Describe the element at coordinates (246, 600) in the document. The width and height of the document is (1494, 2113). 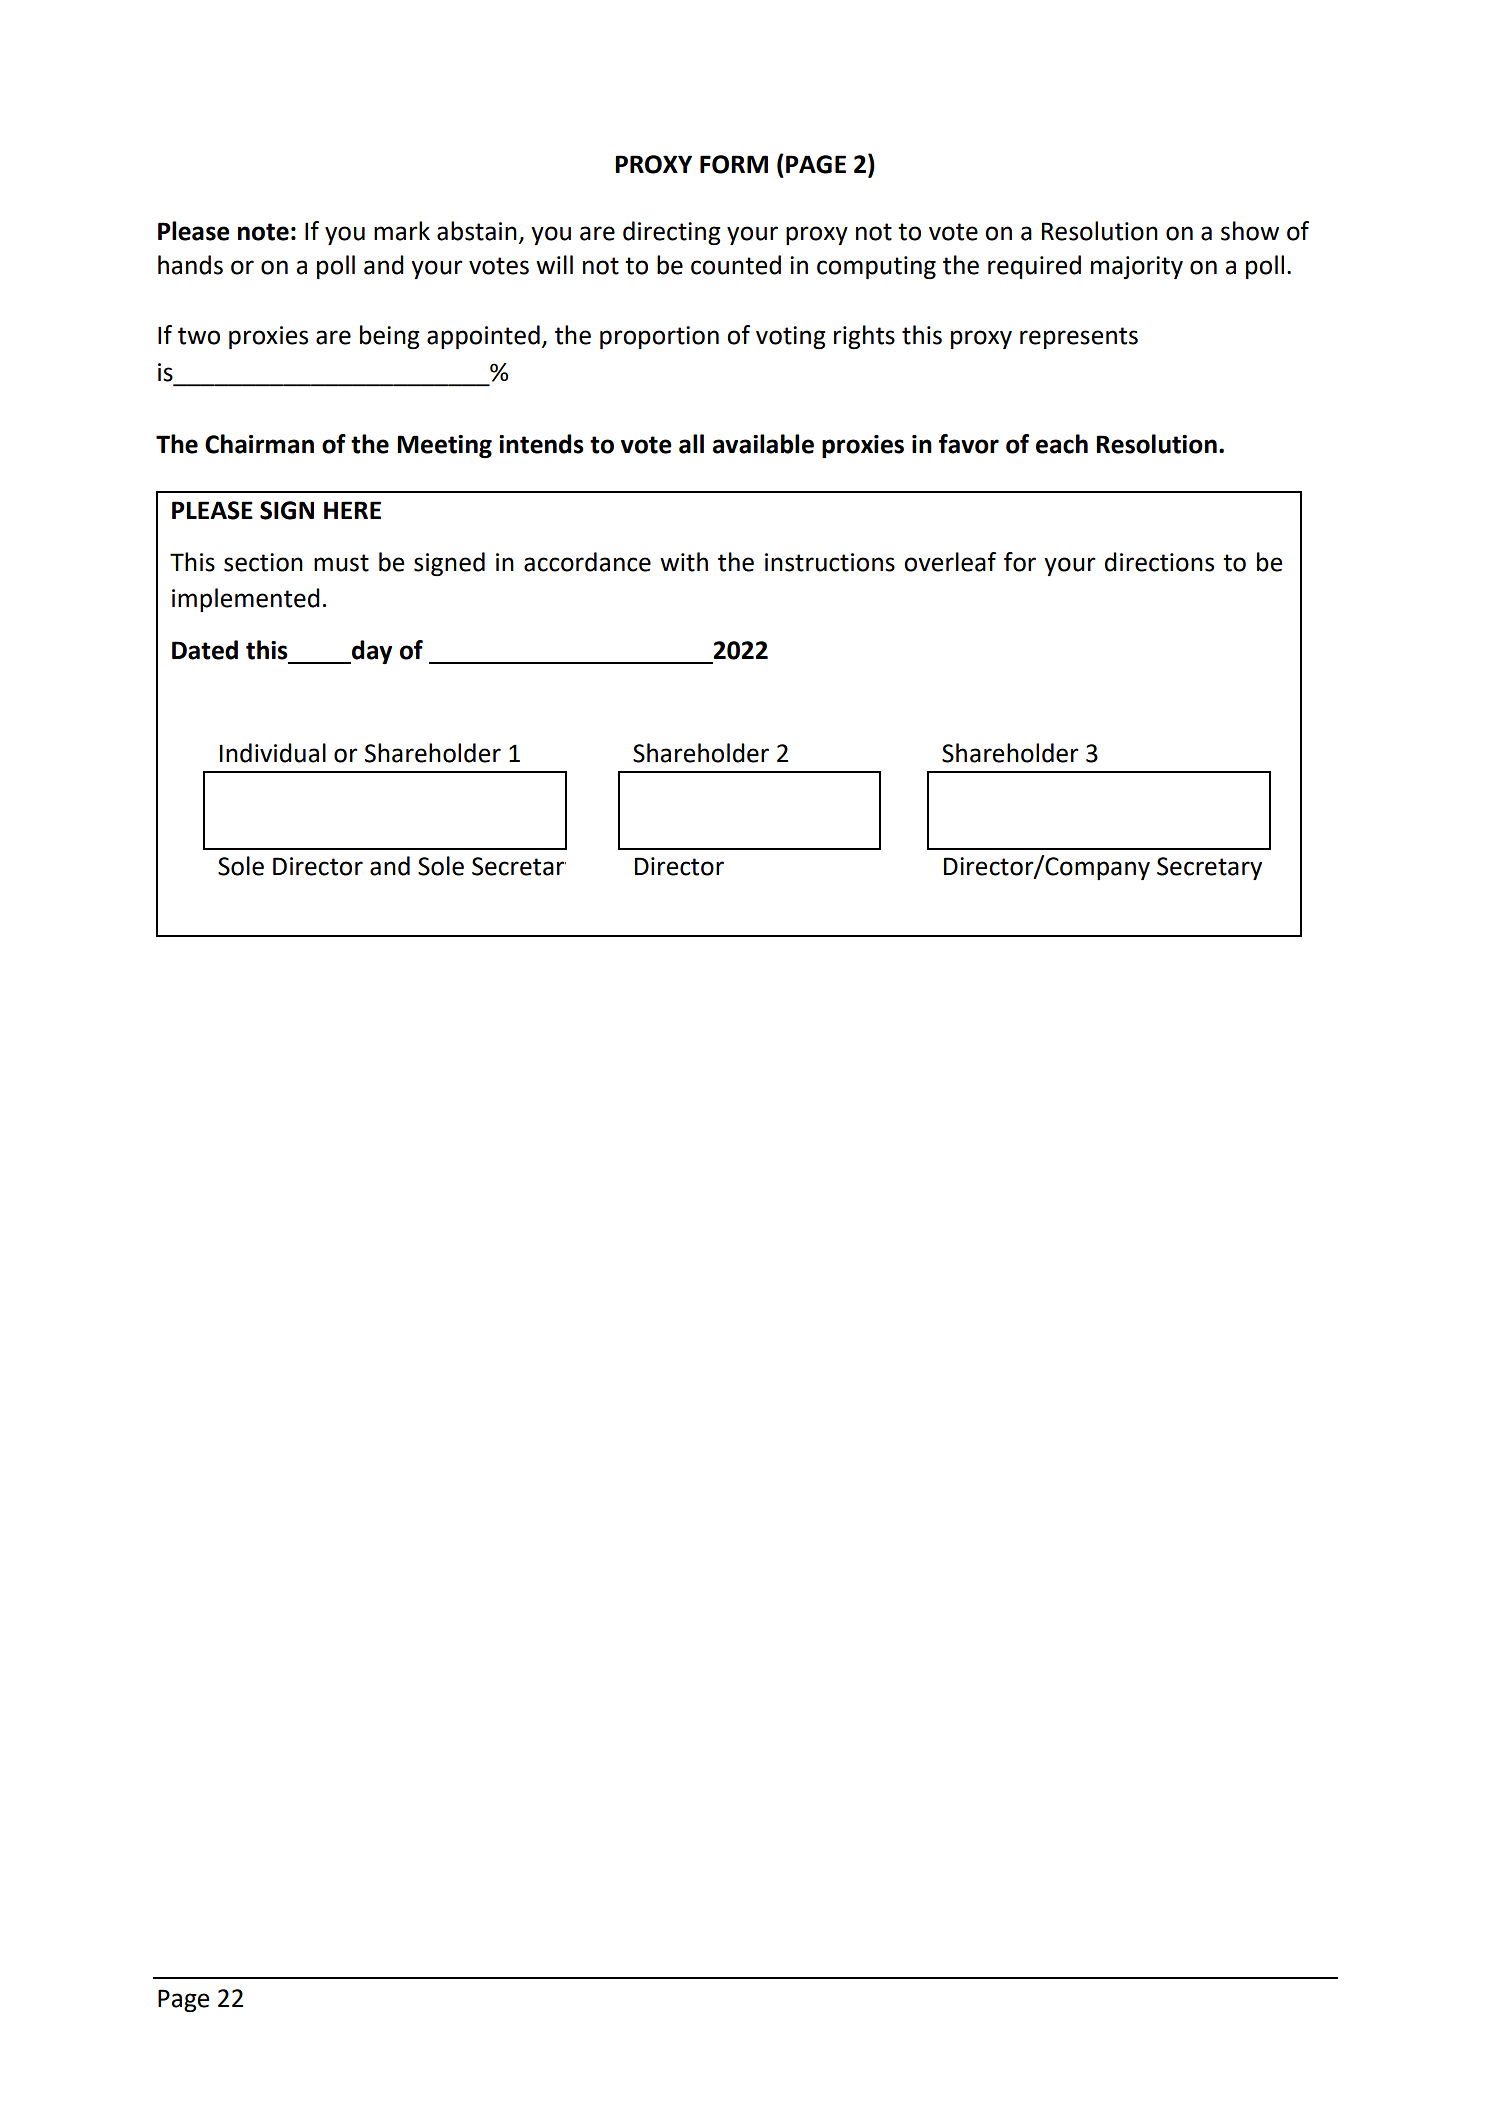
I see `implemented` at that location.
